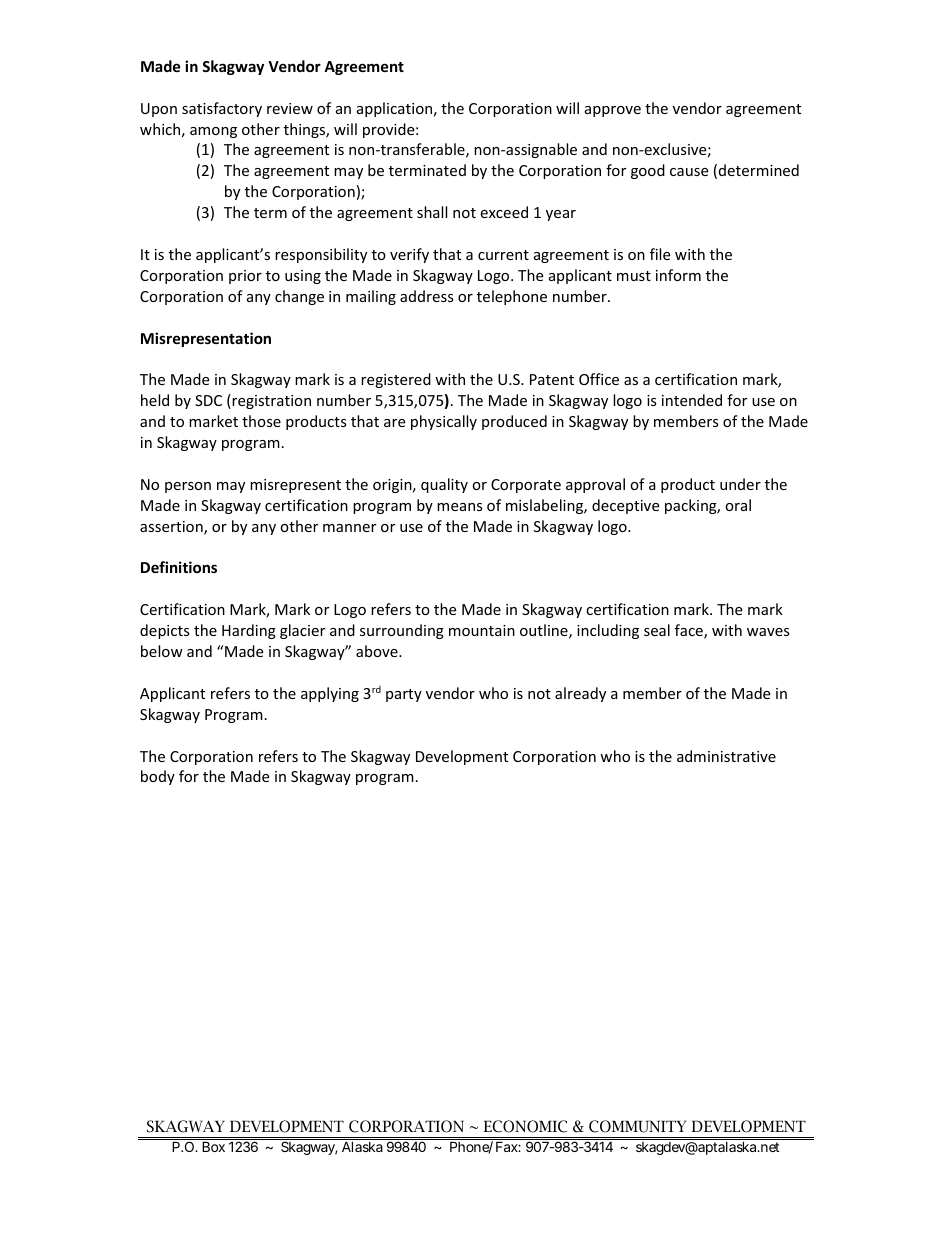 The height and width of the screenshot is (1233, 952). Describe the element at coordinates (213, 132) in the screenshot. I see `among` at that location.
